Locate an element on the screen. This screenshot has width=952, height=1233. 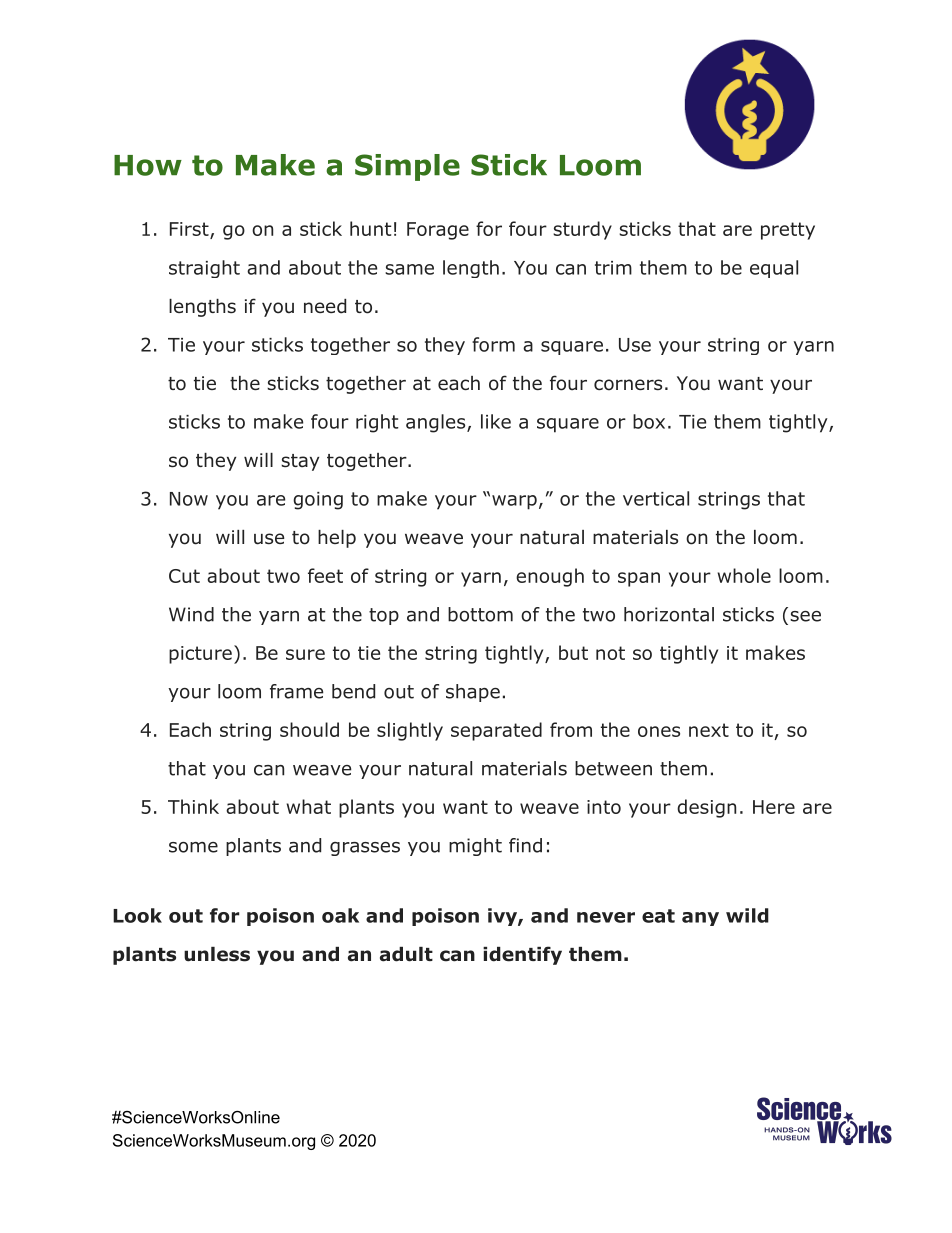
Cut is located at coordinates (184, 576).
